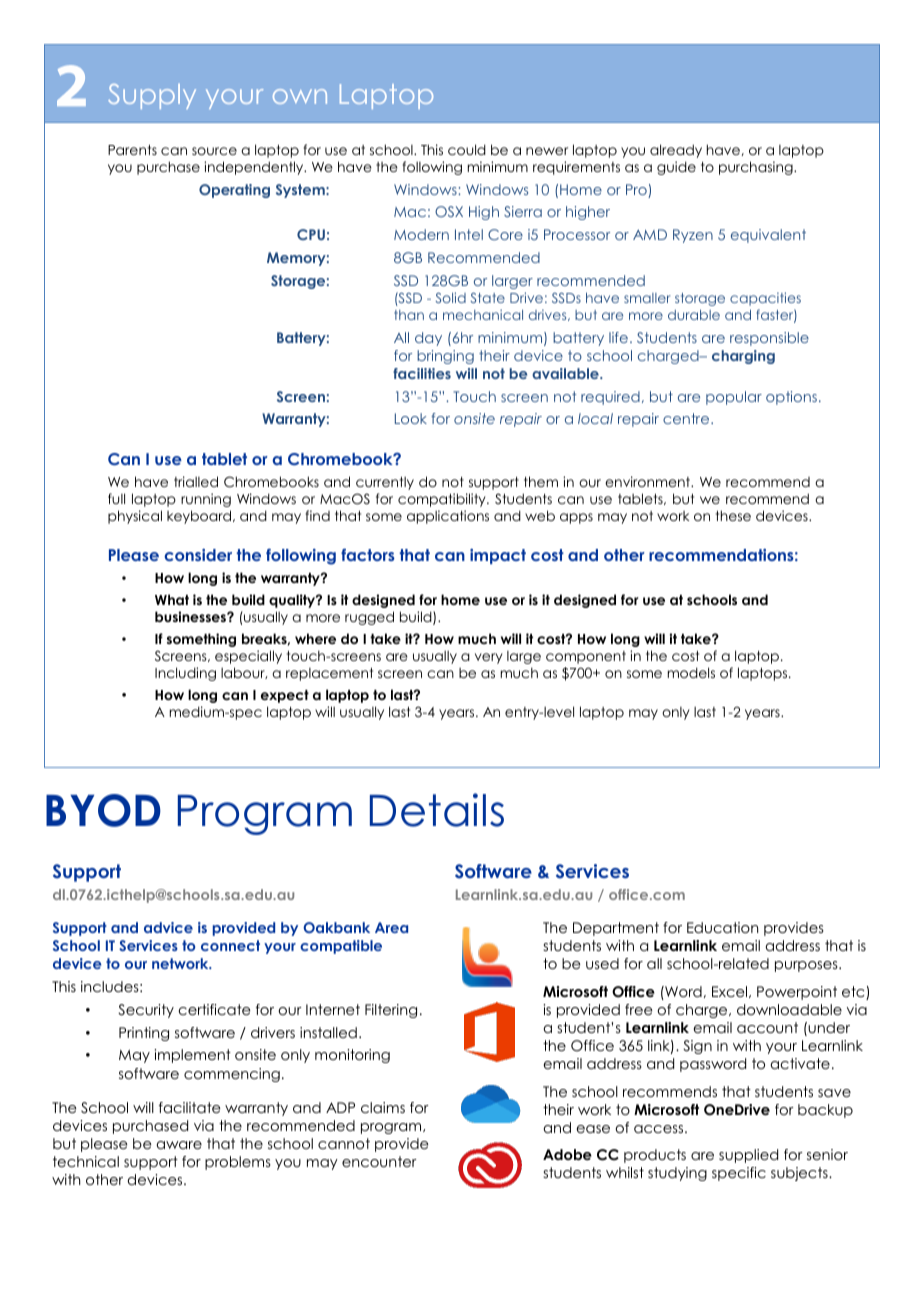  Describe the element at coordinates (103, 810) in the screenshot. I see `BYOD` at that location.
